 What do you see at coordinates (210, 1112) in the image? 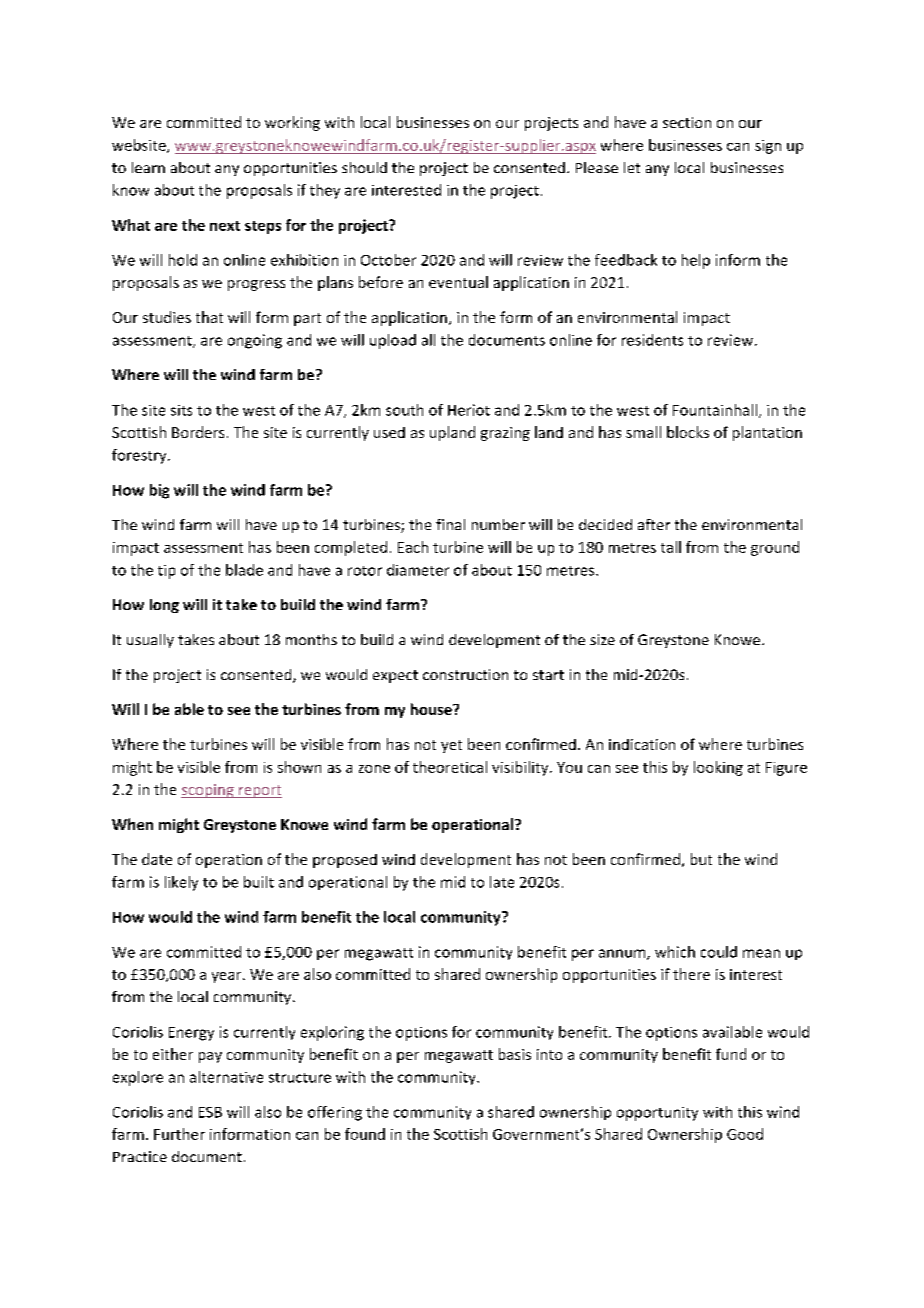
I see `ESB` at bounding box center [210, 1112].
